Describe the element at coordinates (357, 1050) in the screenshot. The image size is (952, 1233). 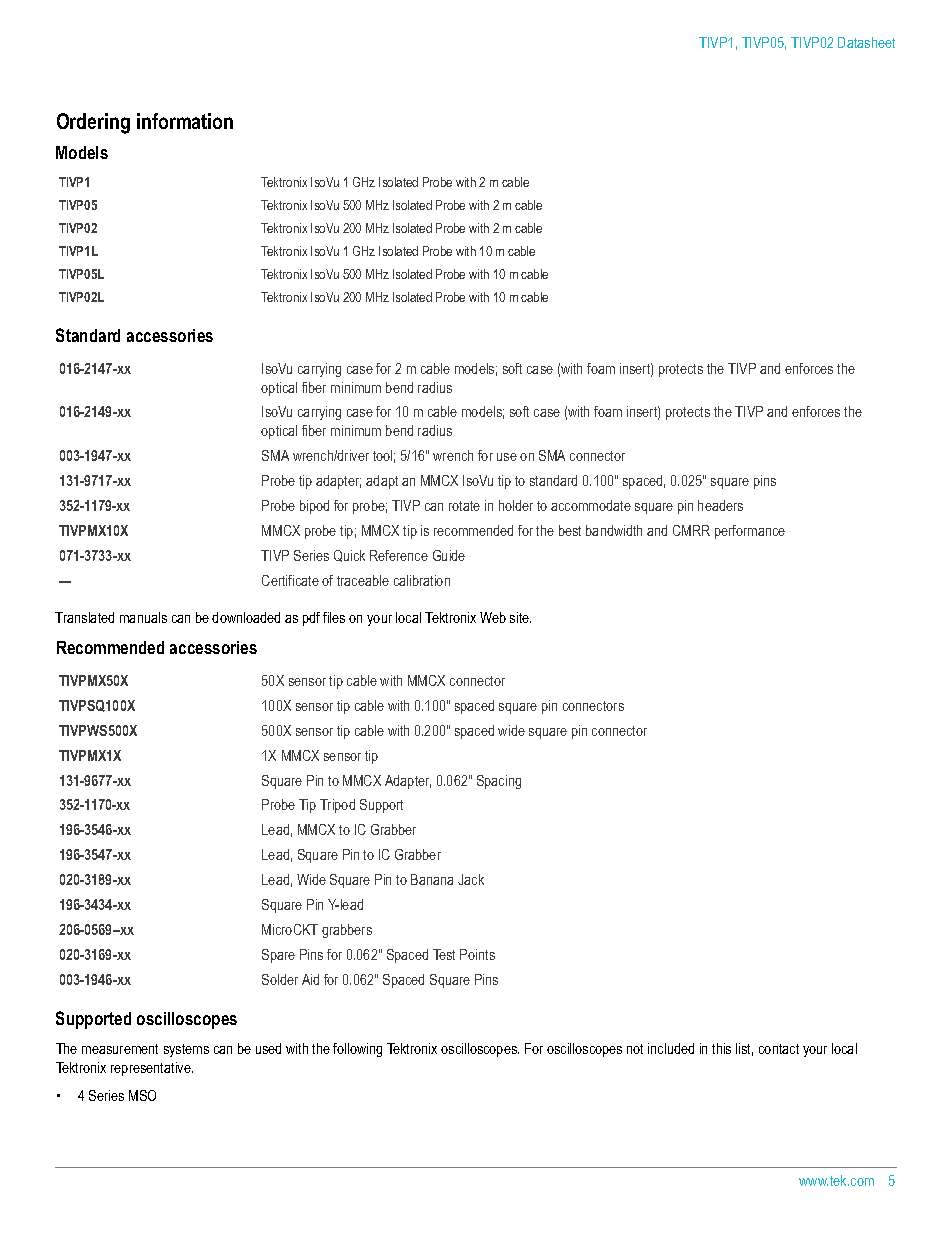
I see `following` at that location.
